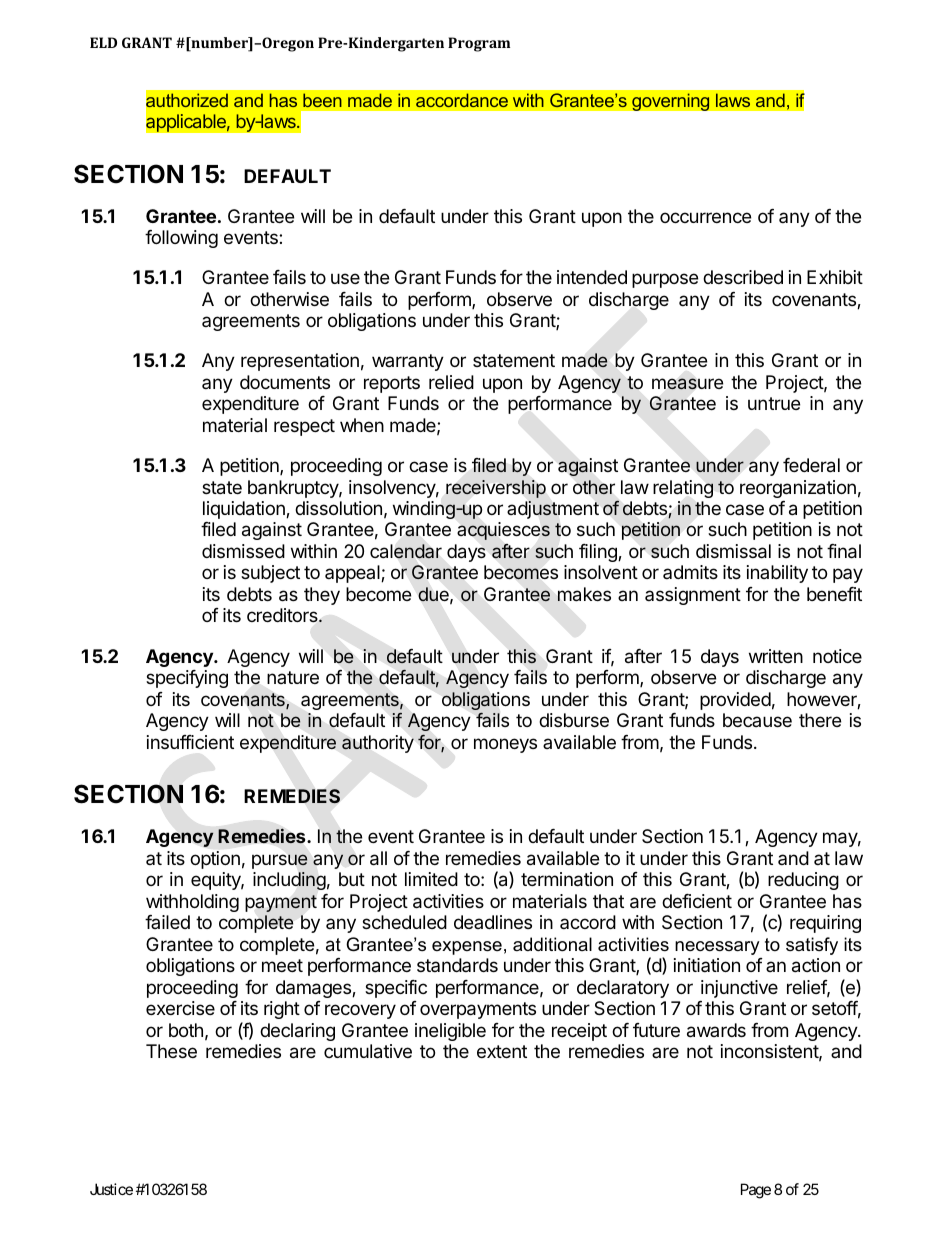  I want to click on documents, so click(285, 382).
